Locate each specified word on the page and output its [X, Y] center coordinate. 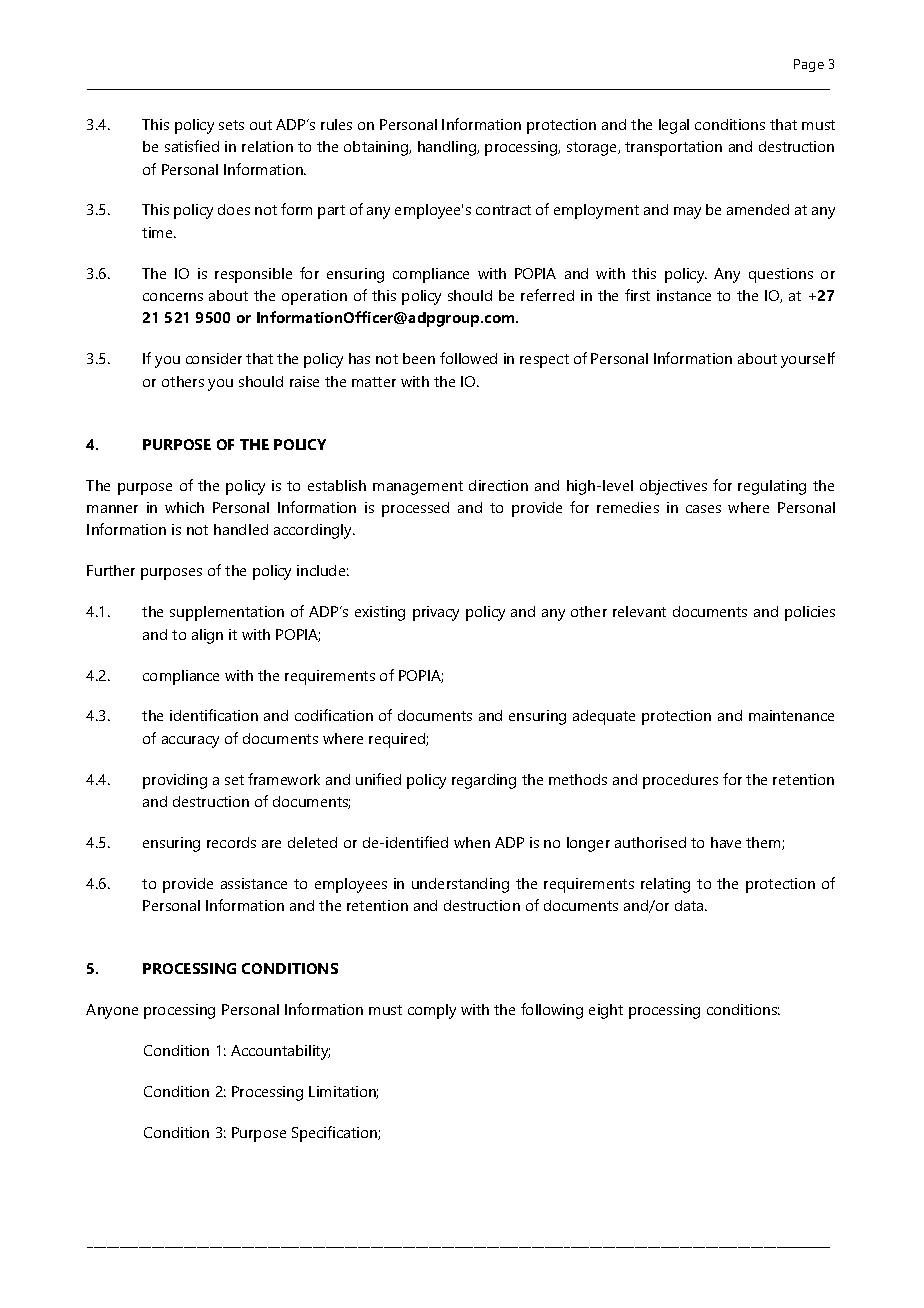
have [726, 842]
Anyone [112, 1011]
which [184, 507]
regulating [772, 487]
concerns [173, 297]
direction [498, 485]
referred [547, 295]
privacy [436, 613]
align [207, 636]
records [231, 842]
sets [231, 125]
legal [674, 126]
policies [810, 613]
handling [448, 148]
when [472, 842]
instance [684, 295]
